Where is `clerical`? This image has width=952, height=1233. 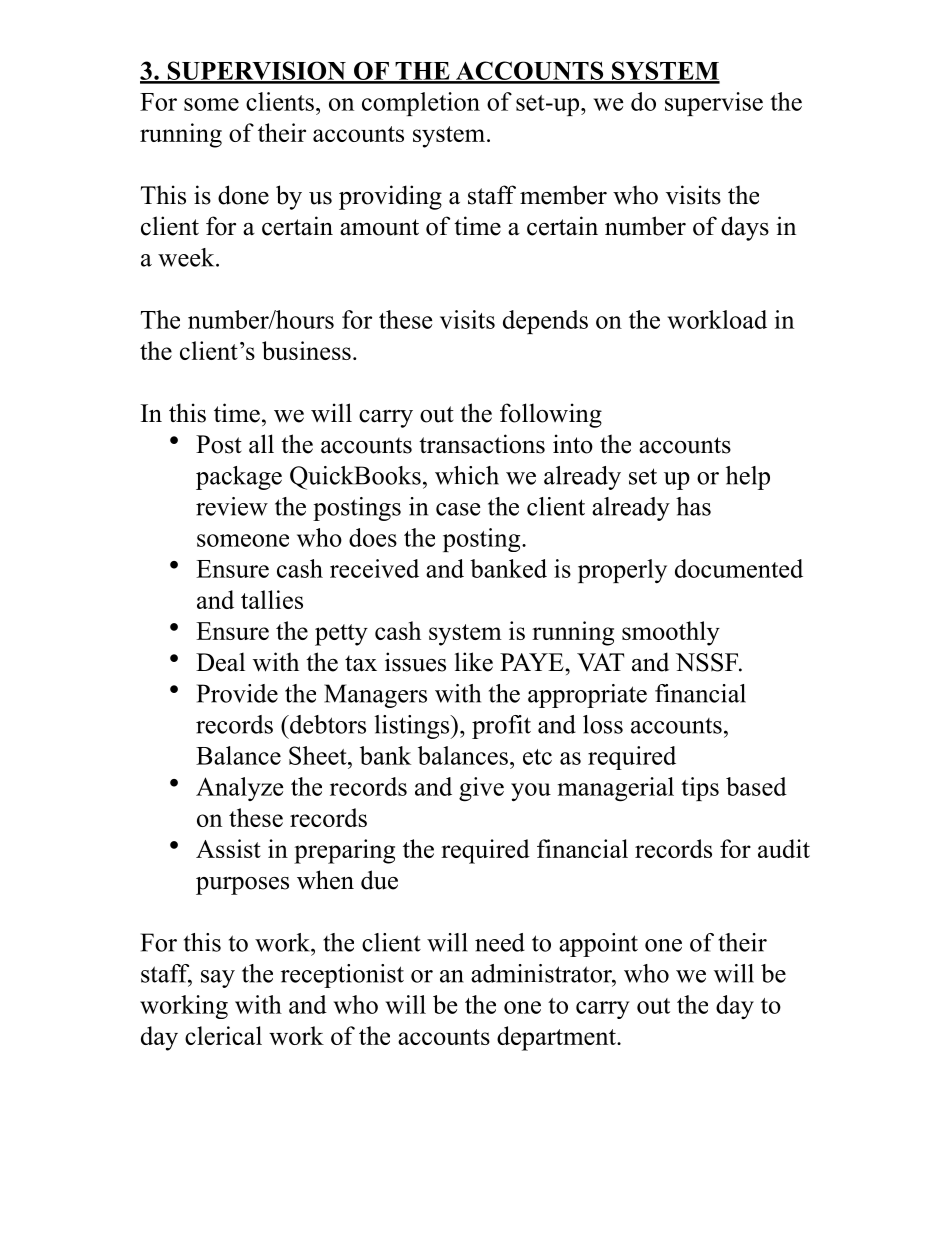
clerical is located at coordinates (223, 1035).
